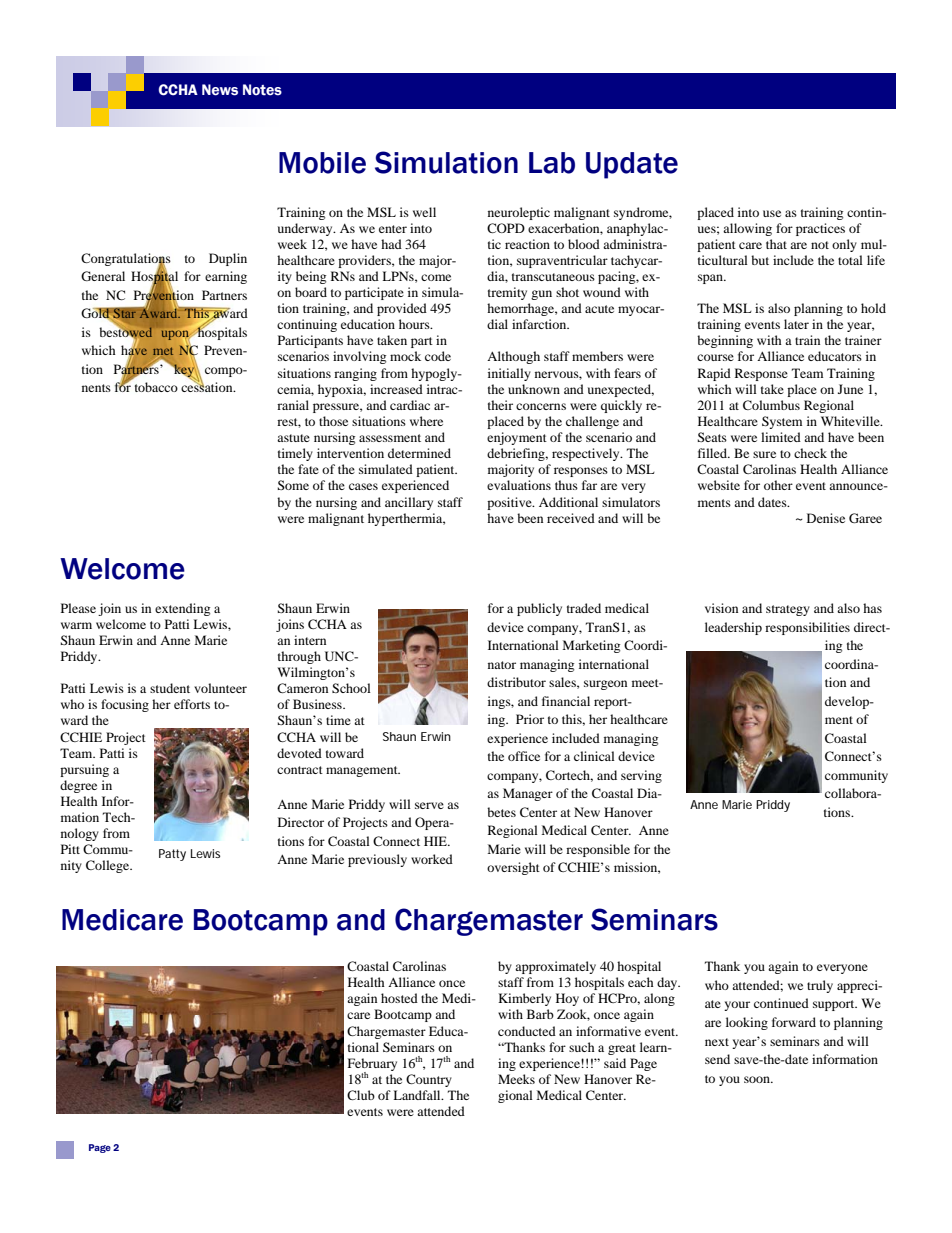  What do you see at coordinates (220, 90) in the screenshot?
I see `News` at bounding box center [220, 90].
